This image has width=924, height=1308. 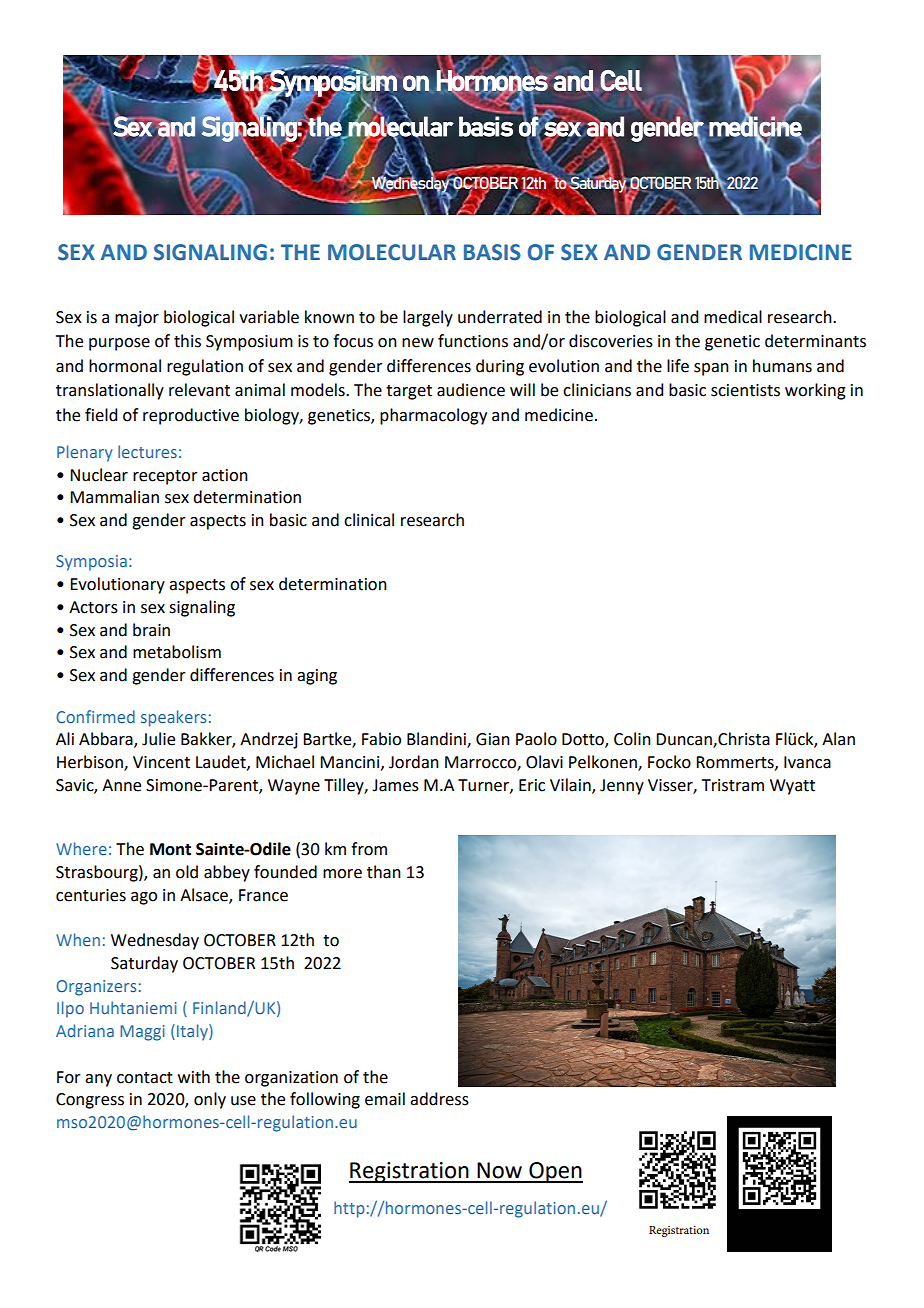 I want to click on brain, so click(x=151, y=630).
